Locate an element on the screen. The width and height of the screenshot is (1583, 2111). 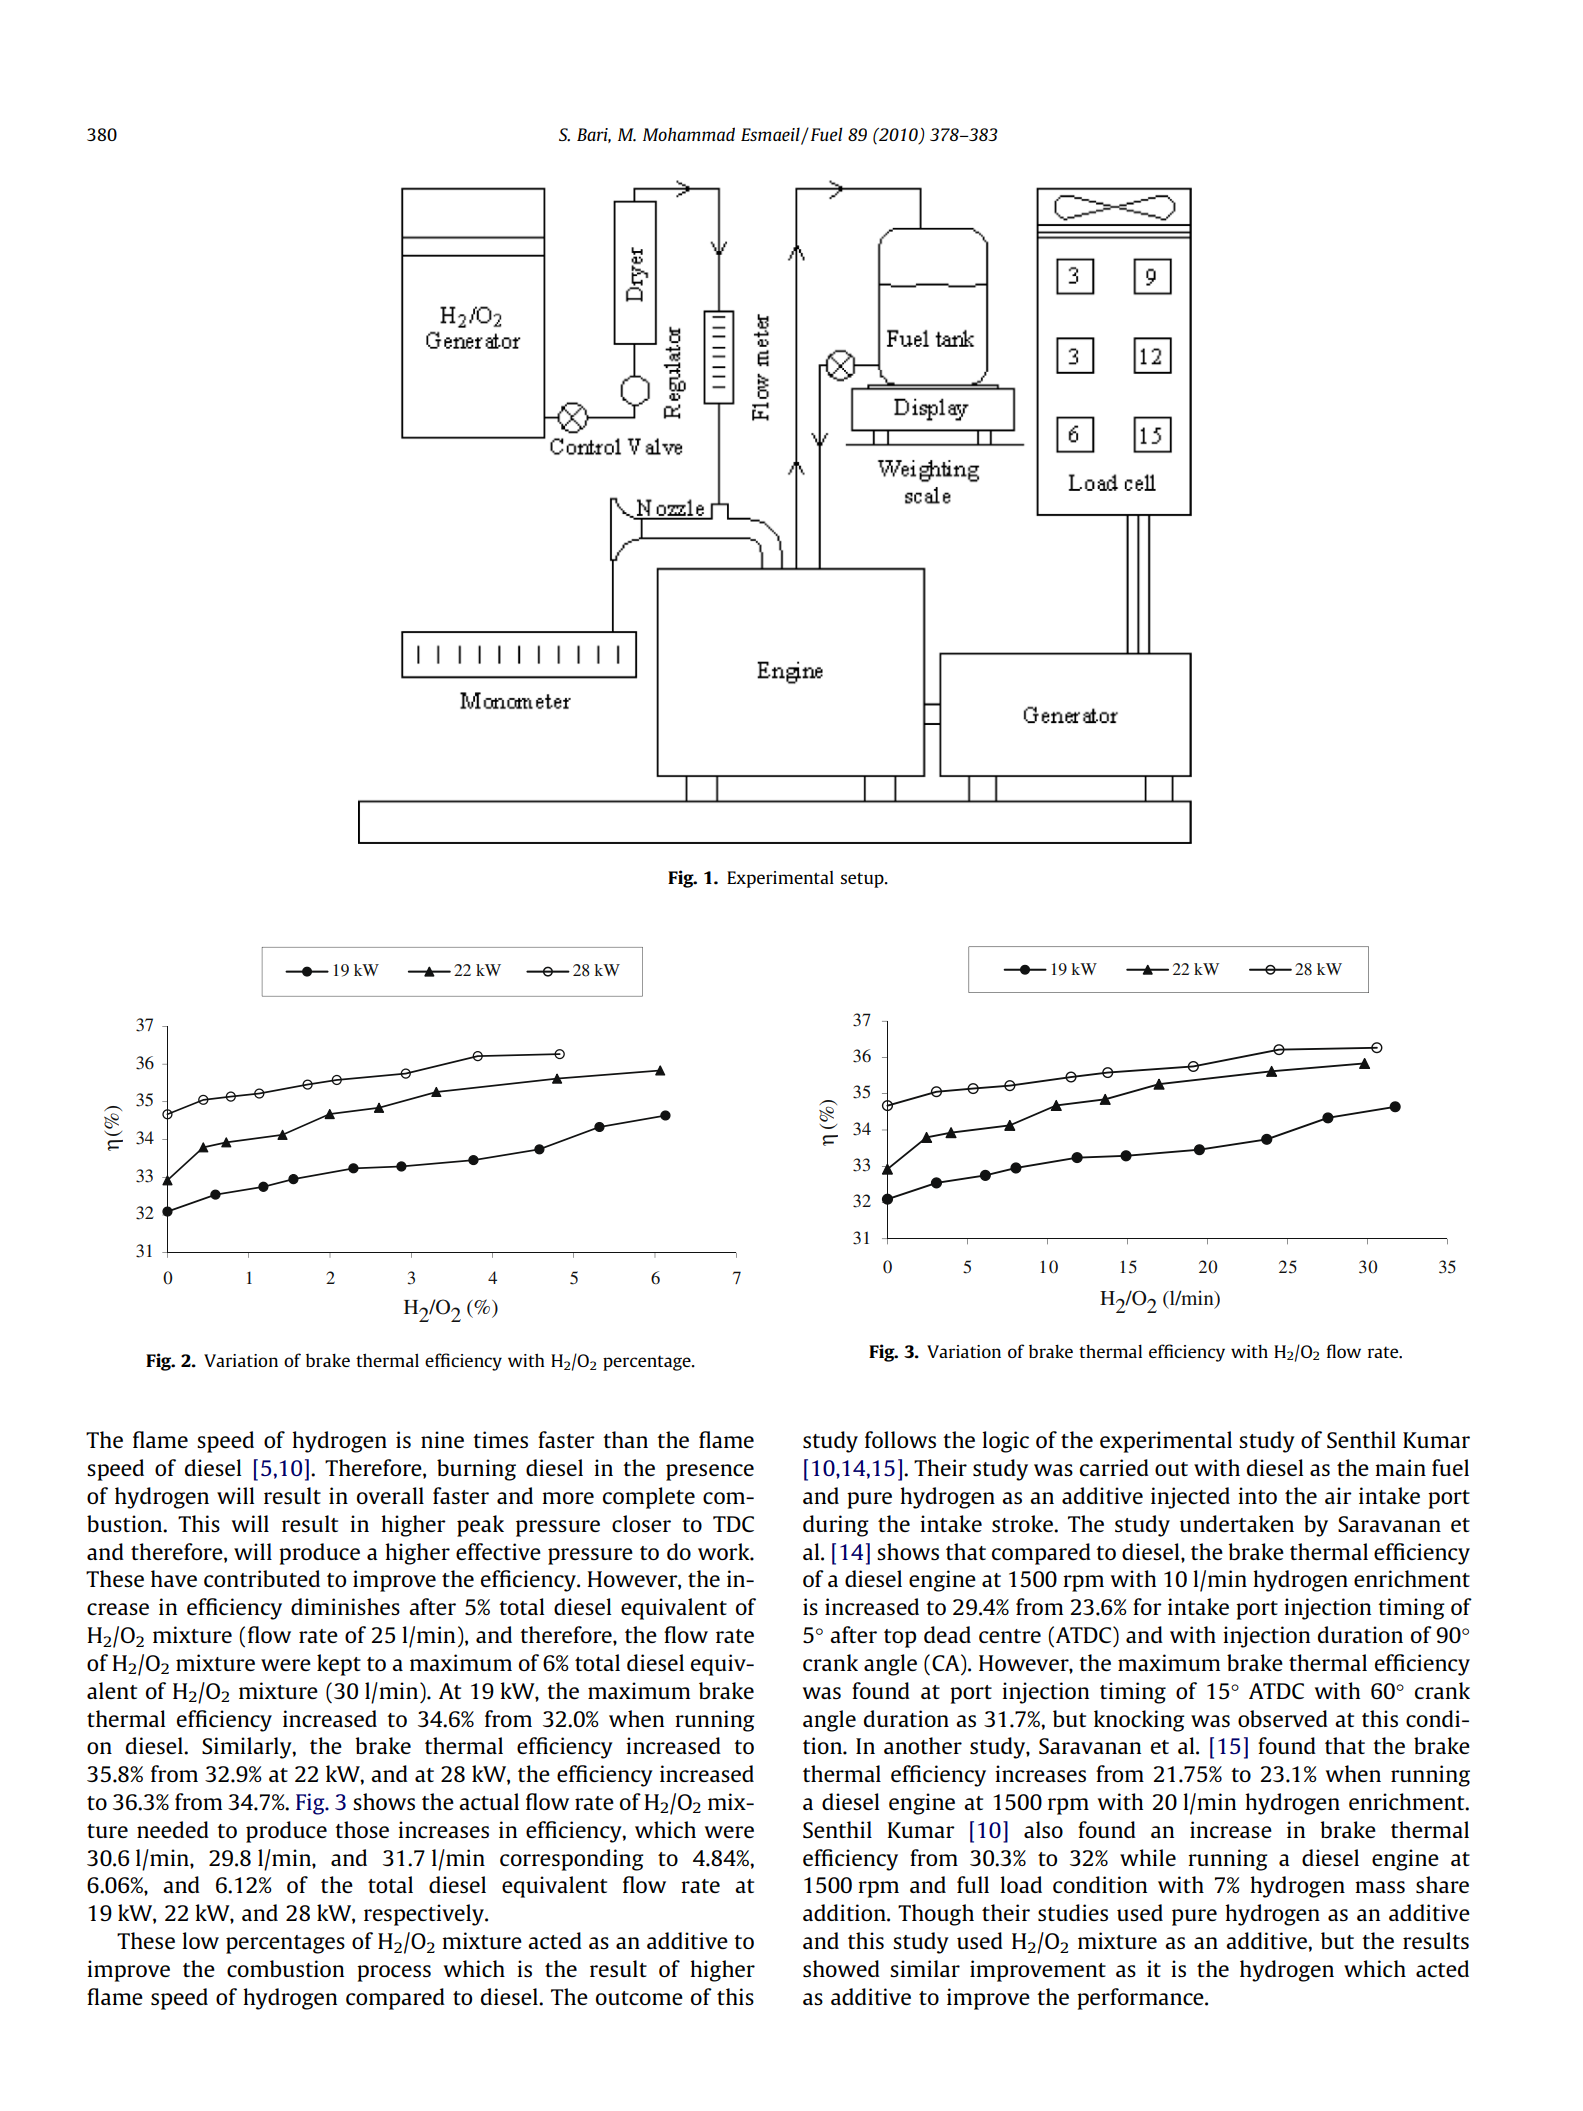
carried is located at coordinates (1114, 1467).
